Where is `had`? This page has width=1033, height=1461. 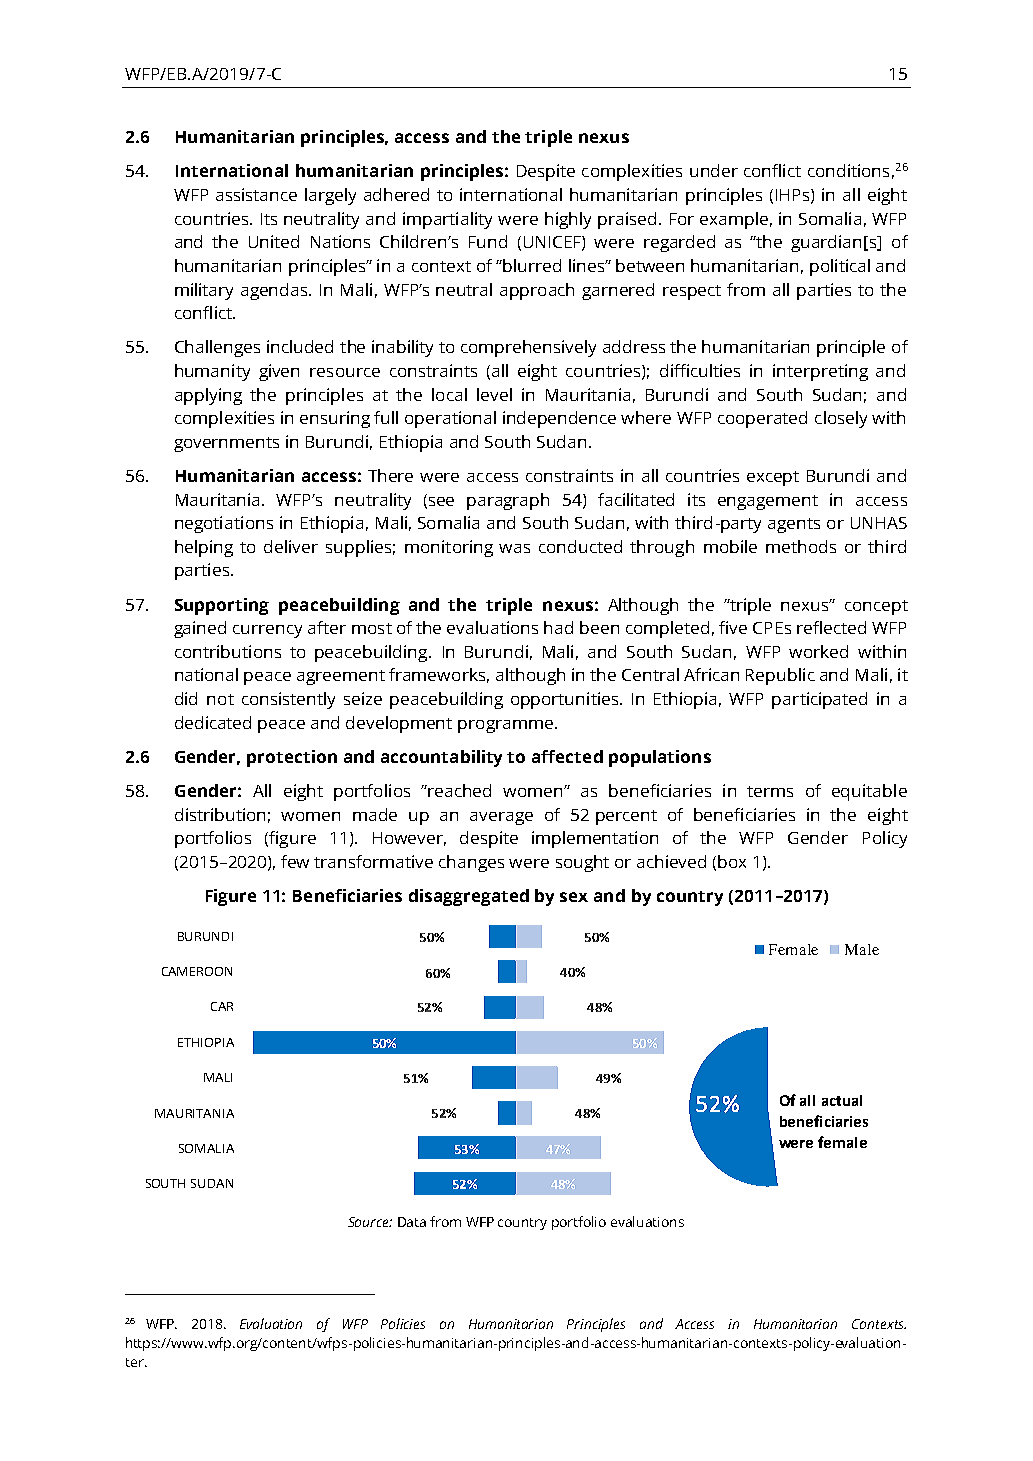 had is located at coordinates (558, 627).
